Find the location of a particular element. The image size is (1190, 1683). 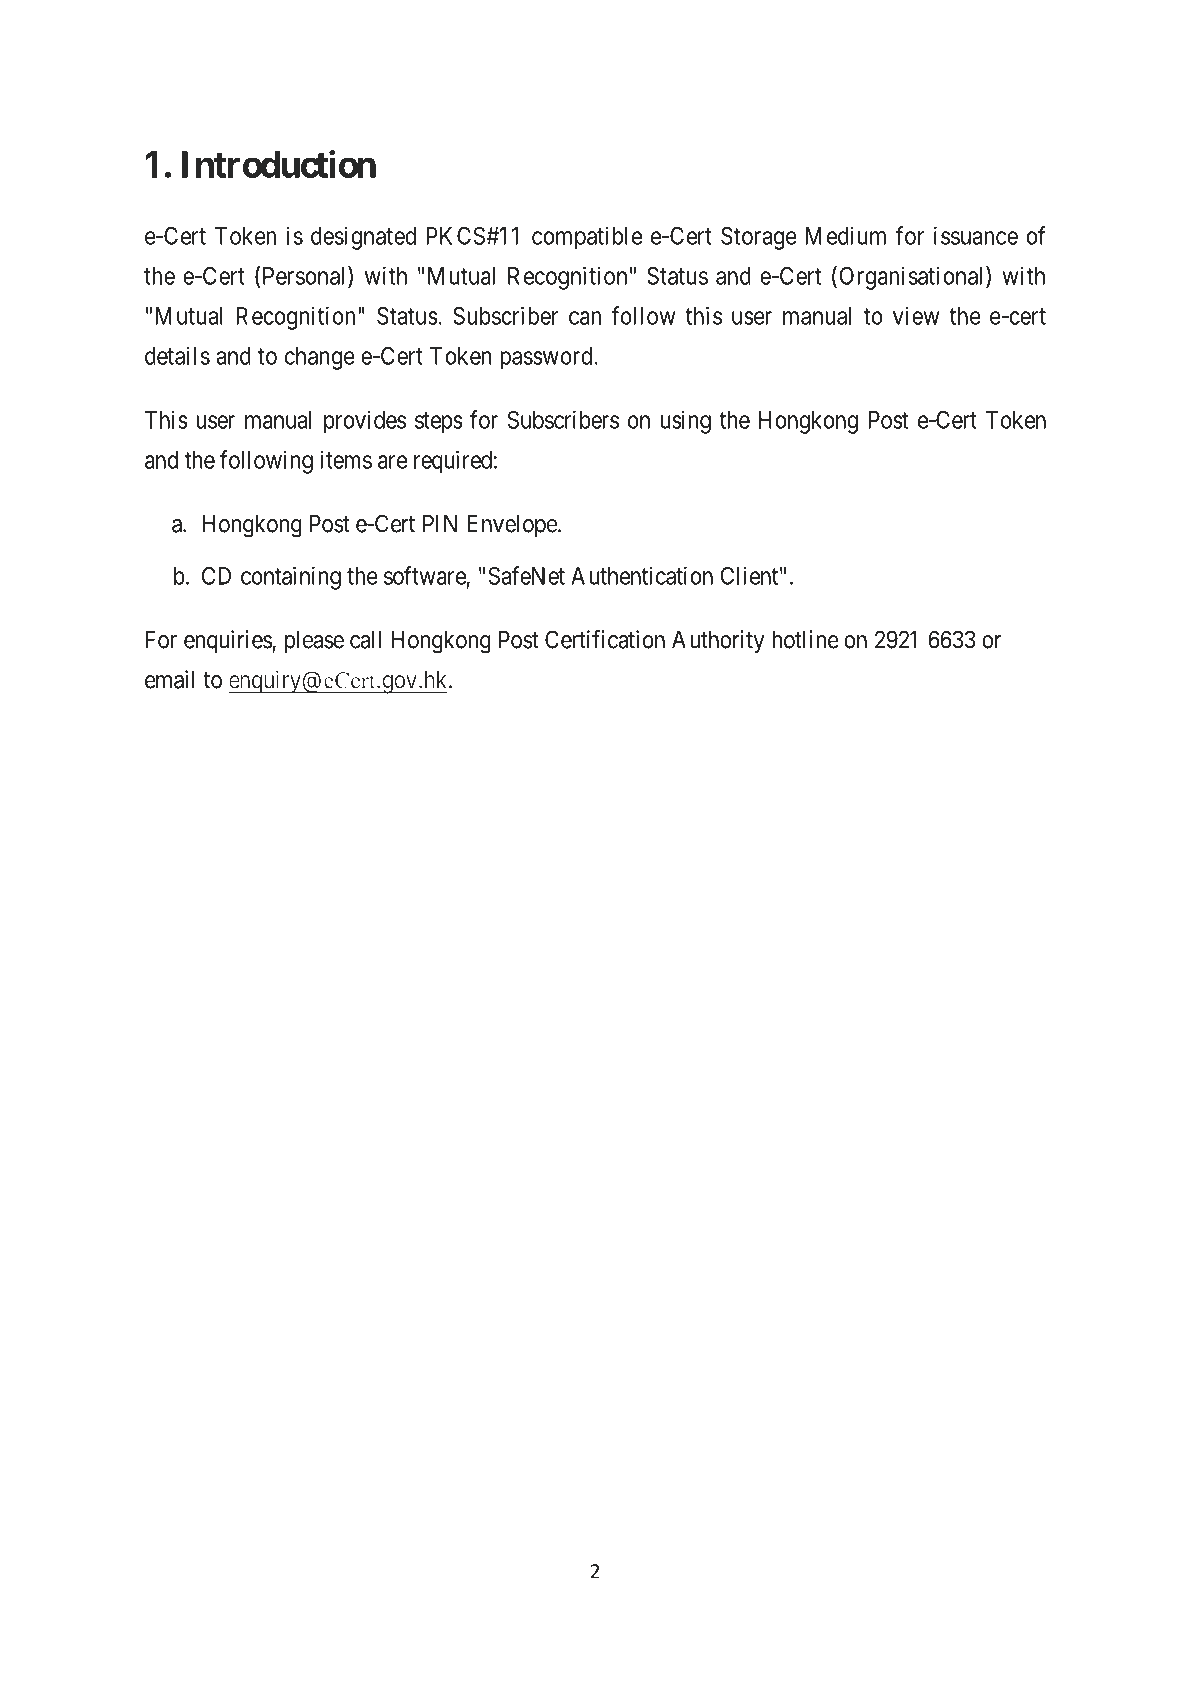

PIN is located at coordinates (440, 523).
